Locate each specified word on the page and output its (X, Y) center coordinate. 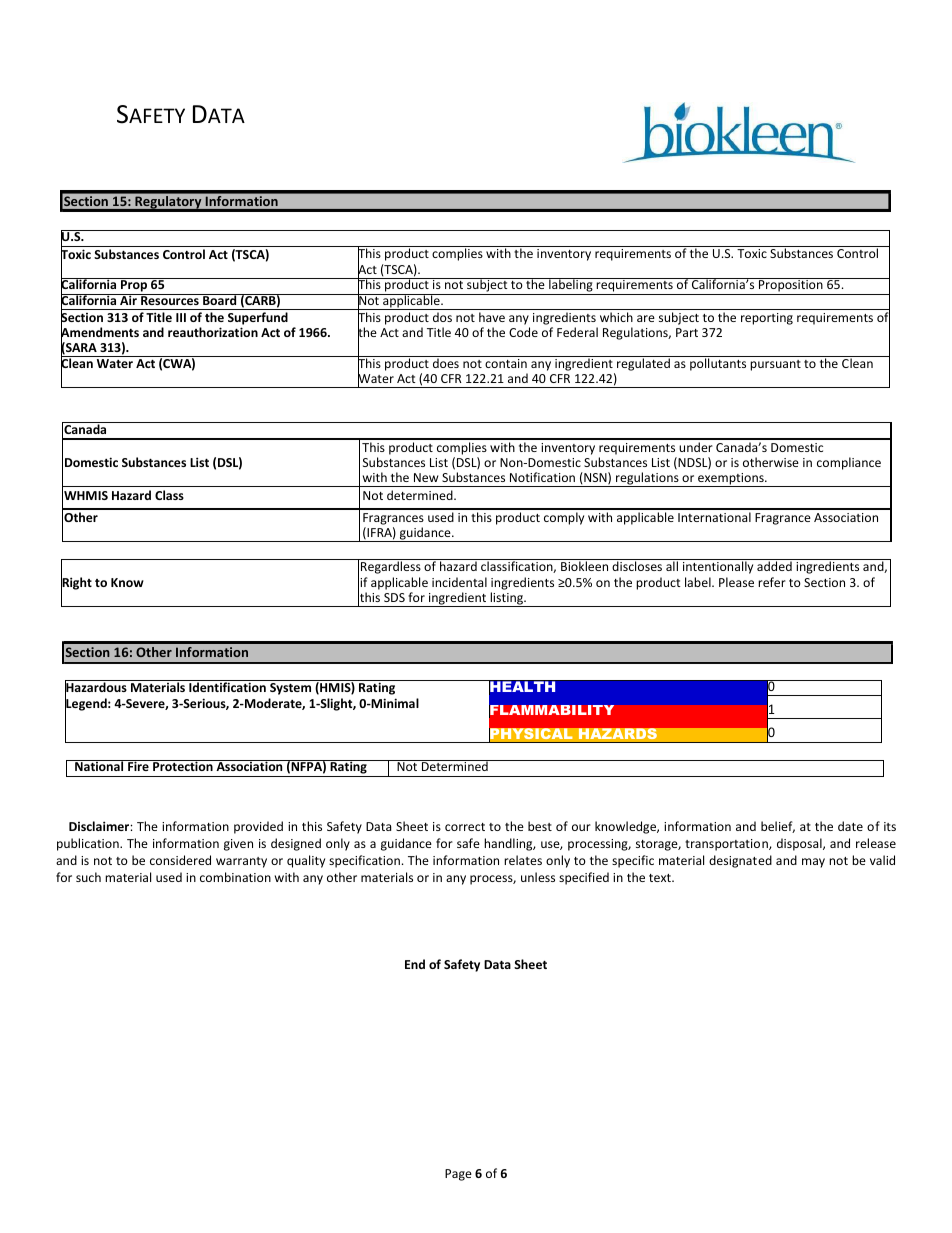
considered (180, 860)
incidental (459, 582)
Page (458, 1175)
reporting (767, 319)
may (813, 863)
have (492, 317)
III (181, 317)
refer (772, 582)
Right (76, 583)
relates (523, 860)
